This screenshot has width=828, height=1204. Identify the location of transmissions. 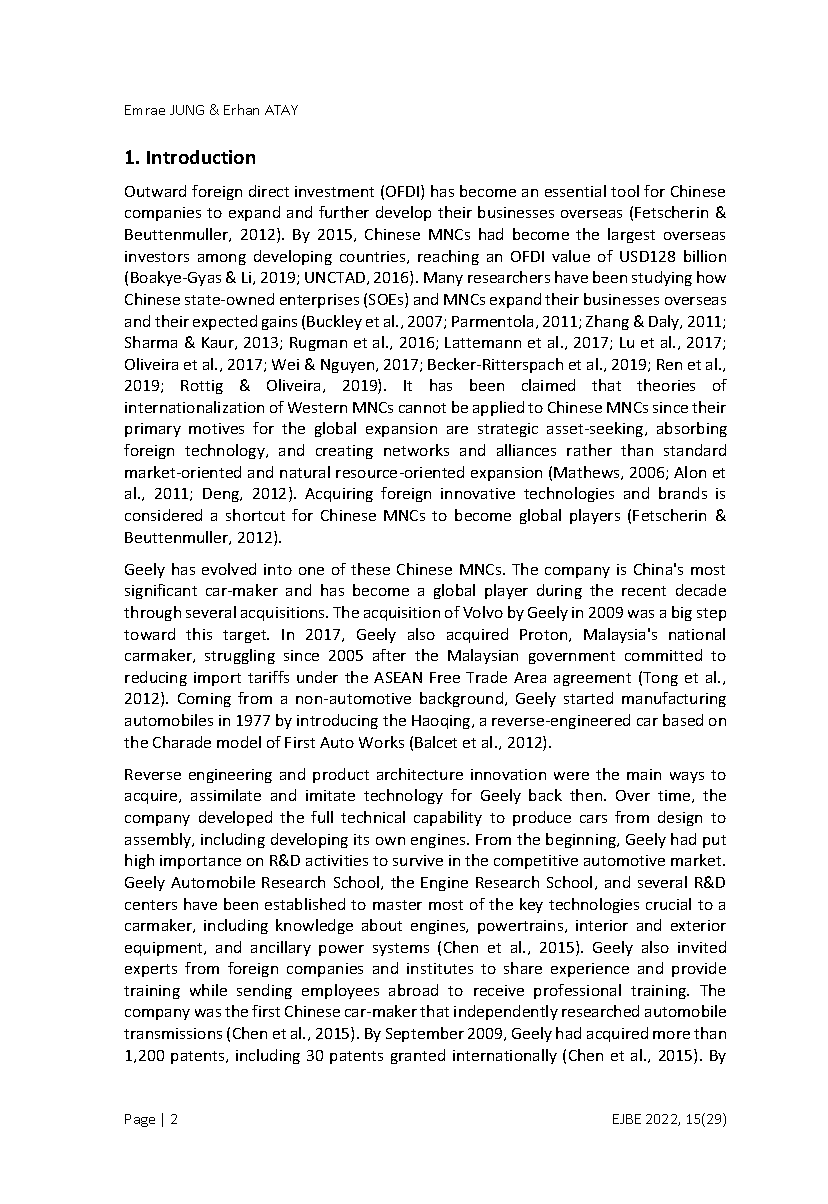
(173, 1033).
